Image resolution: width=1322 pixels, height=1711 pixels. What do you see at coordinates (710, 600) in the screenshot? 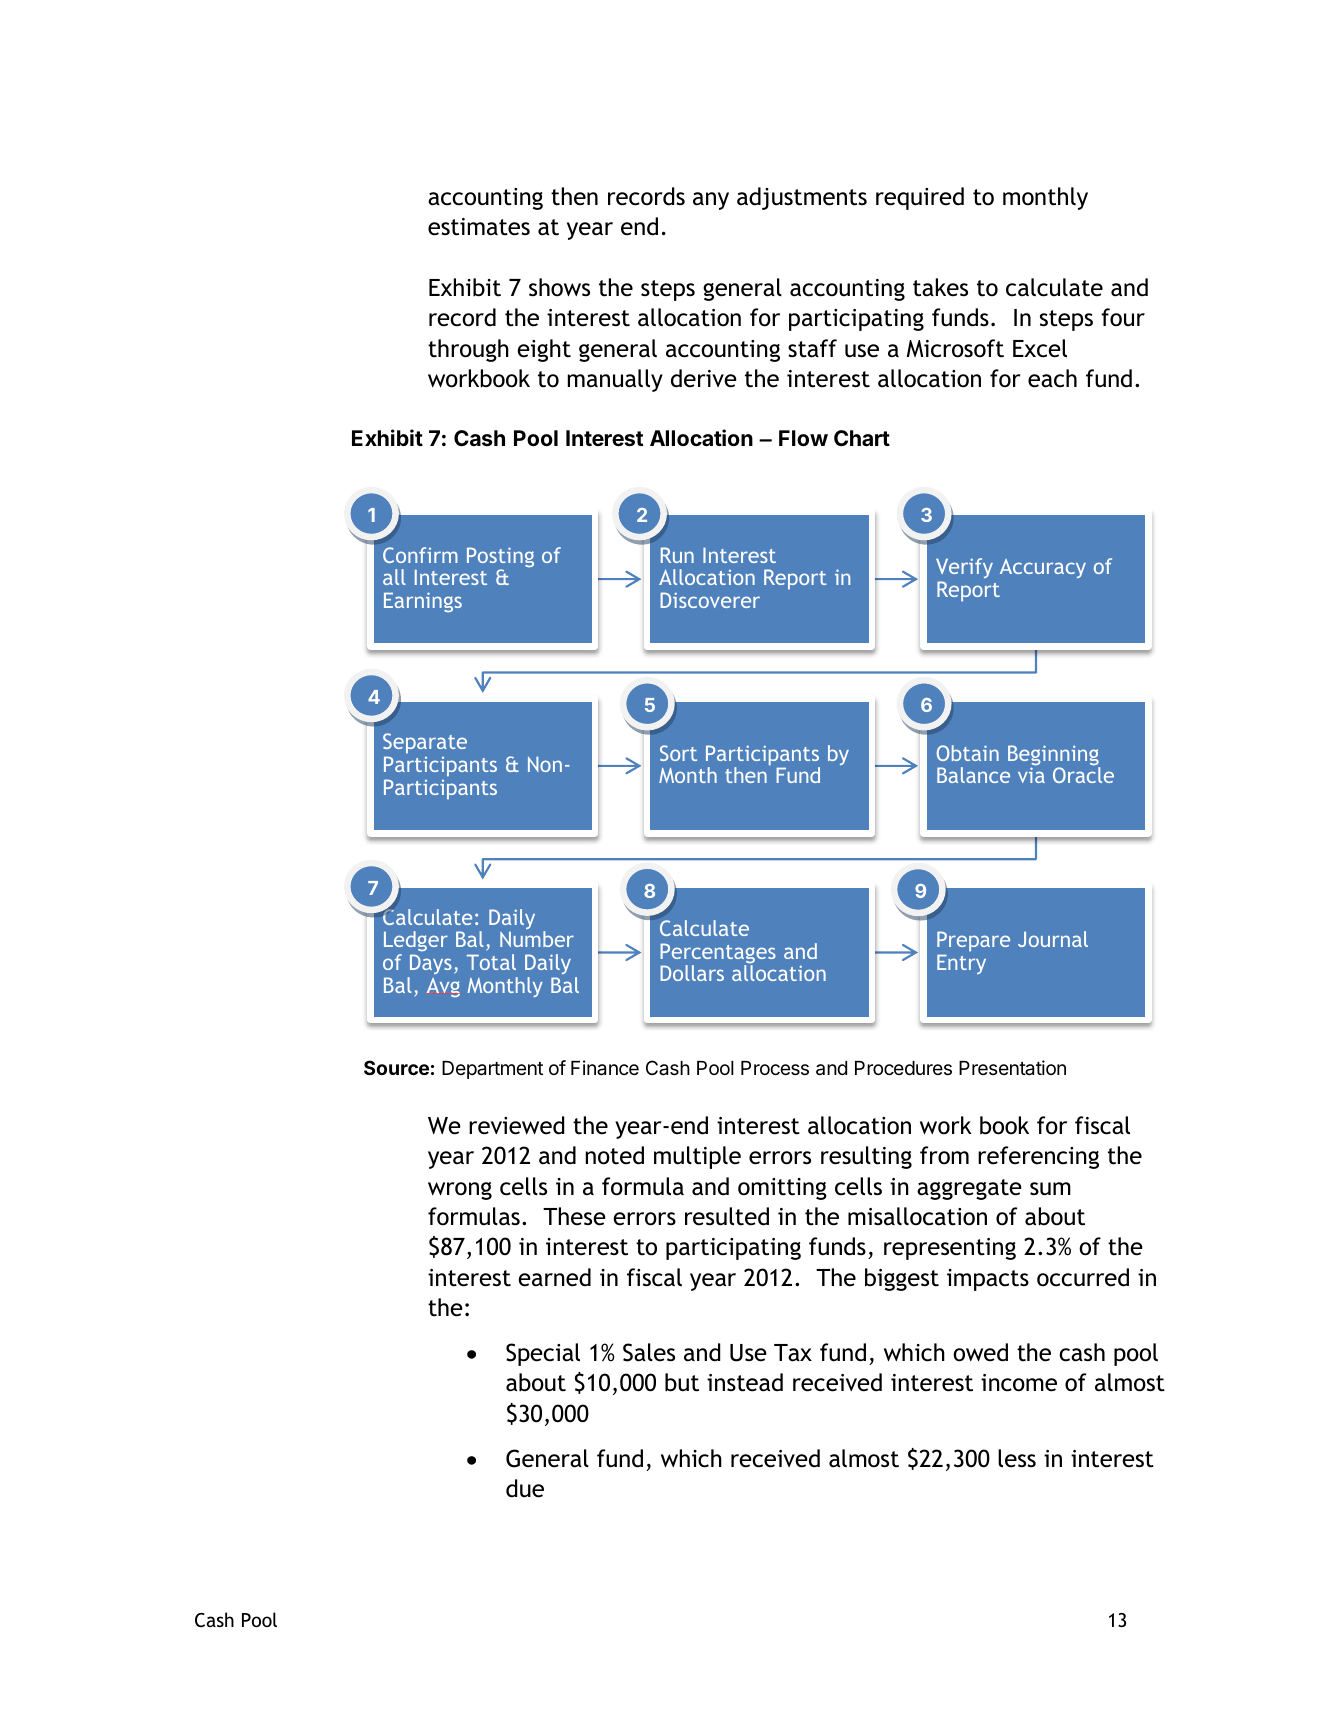
I see `Discoverer` at bounding box center [710, 600].
